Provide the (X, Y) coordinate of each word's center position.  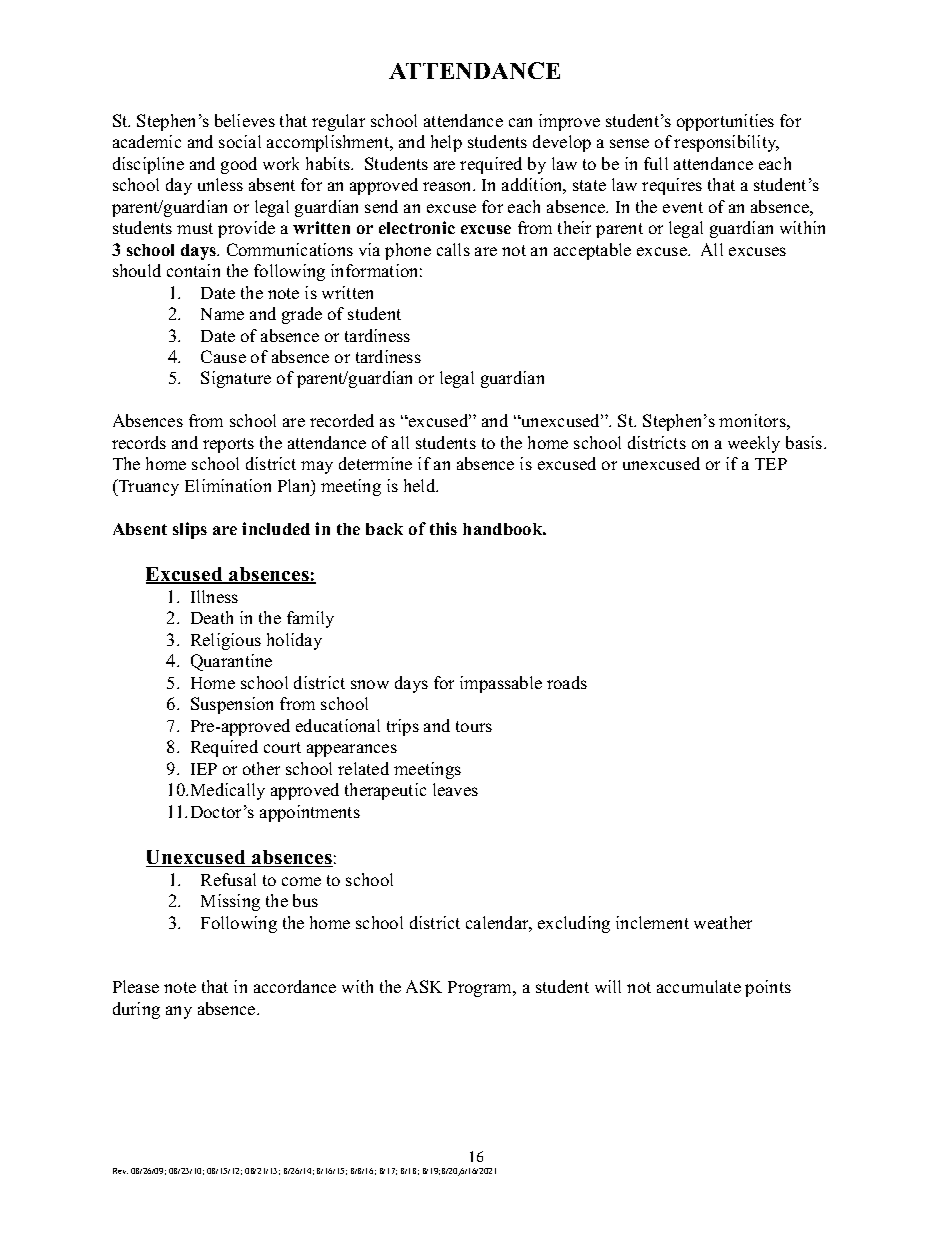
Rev (120, 1171)
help (446, 143)
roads (567, 682)
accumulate (699, 986)
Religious (226, 641)
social (240, 141)
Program (481, 989)
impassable (501, 684)
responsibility (726, 143)
